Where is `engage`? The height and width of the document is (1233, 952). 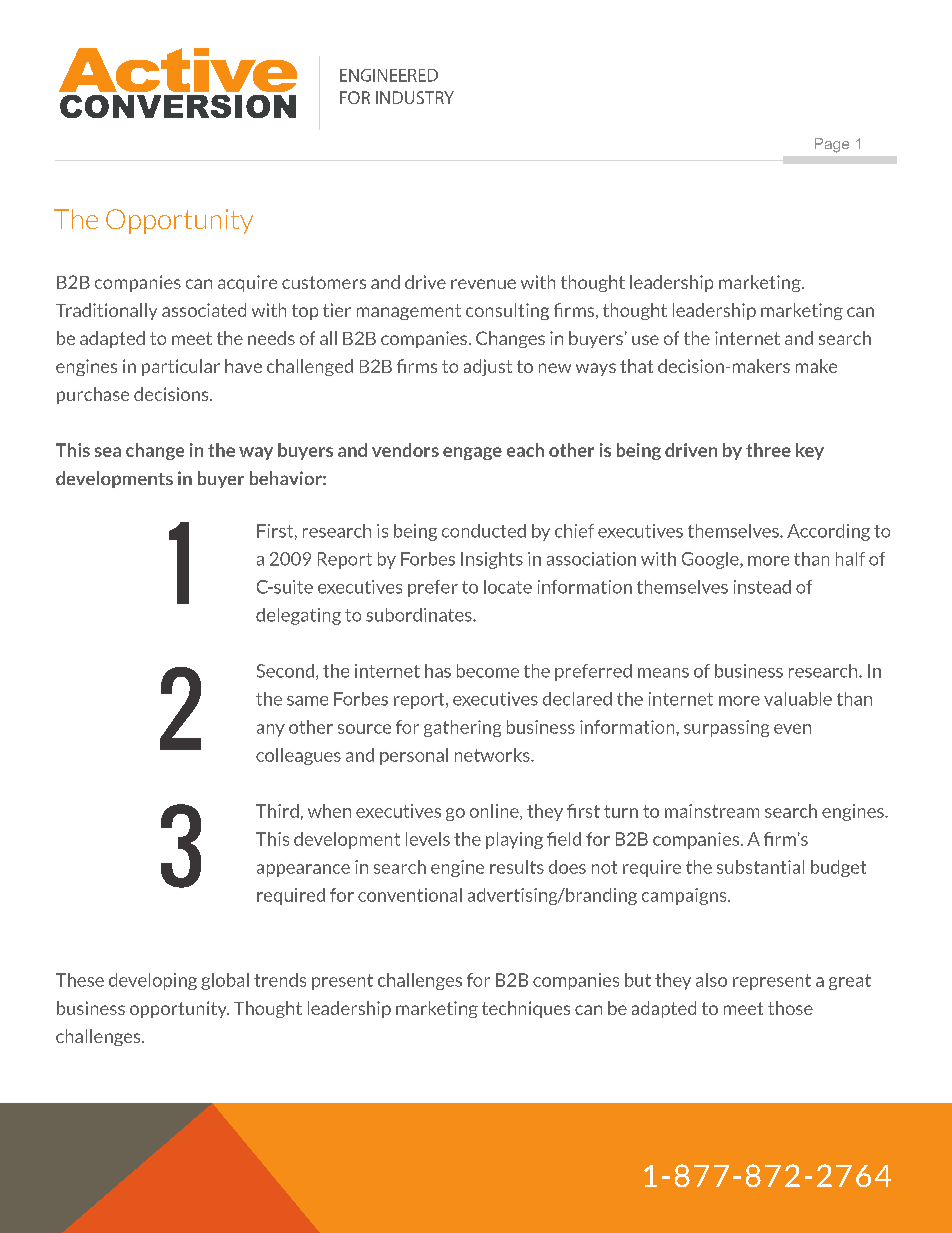
engage is located at coordinates (472, 453).
